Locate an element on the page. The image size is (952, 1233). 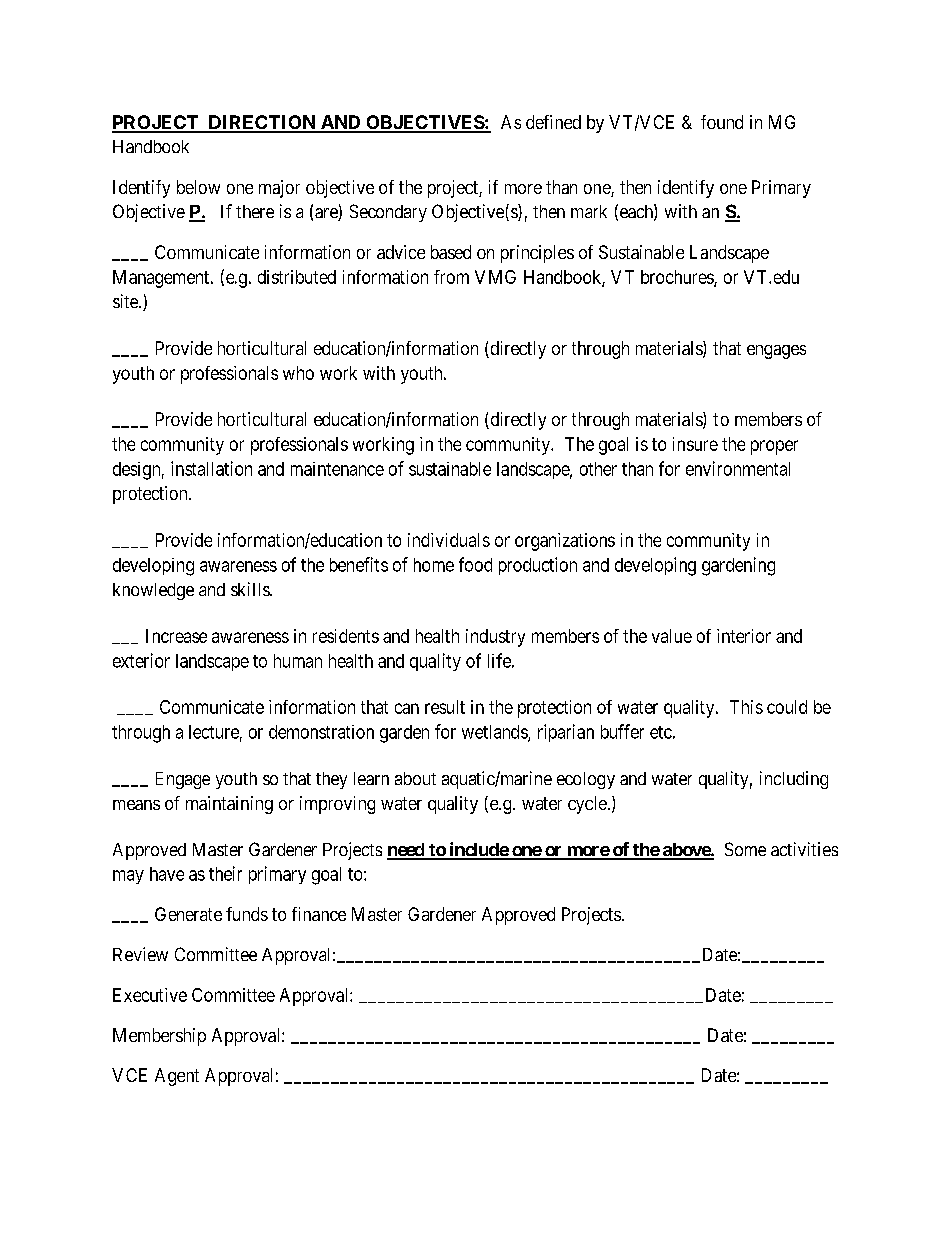
who is located at coordinates (298, 373).
